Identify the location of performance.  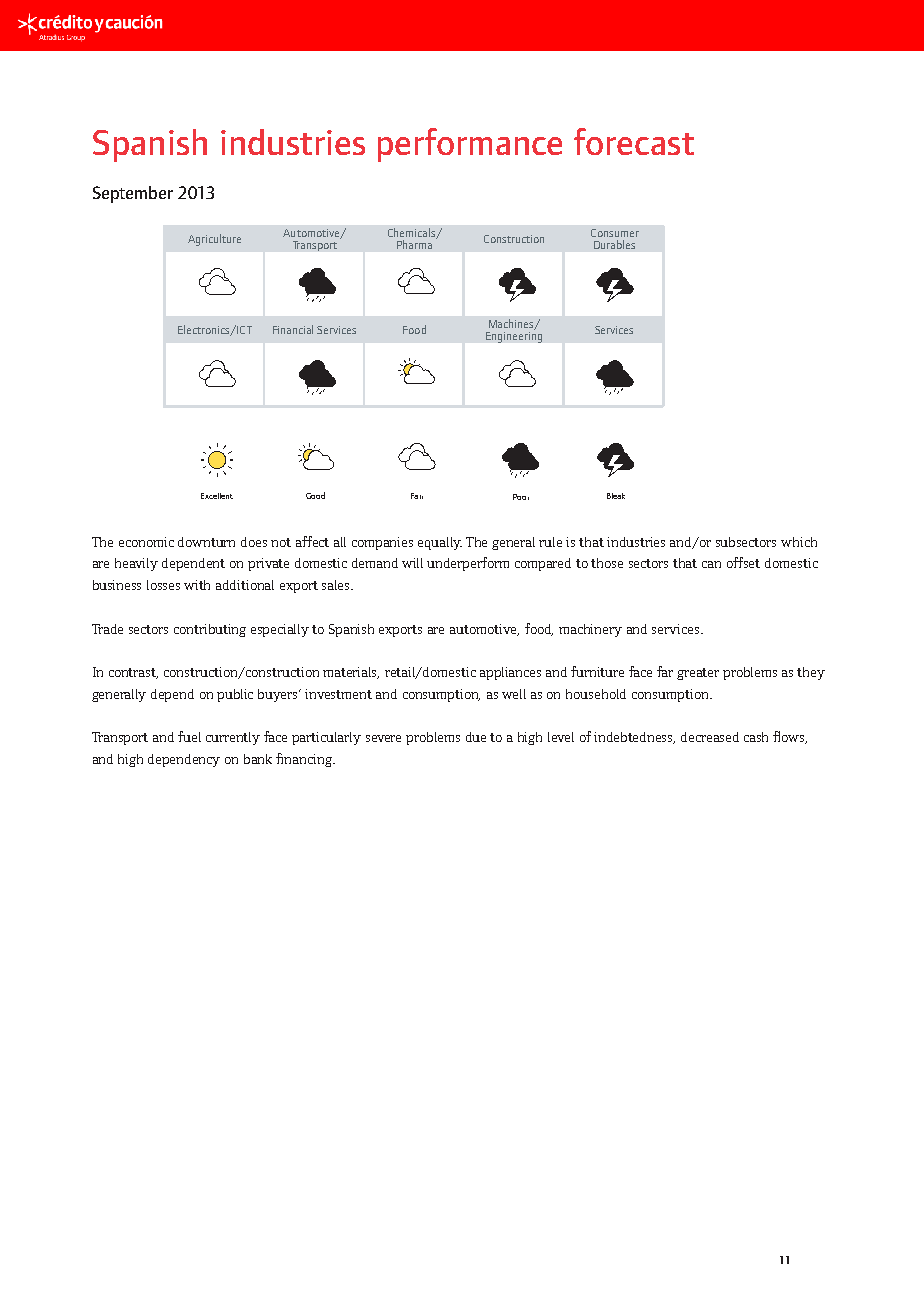
(470, 145).
